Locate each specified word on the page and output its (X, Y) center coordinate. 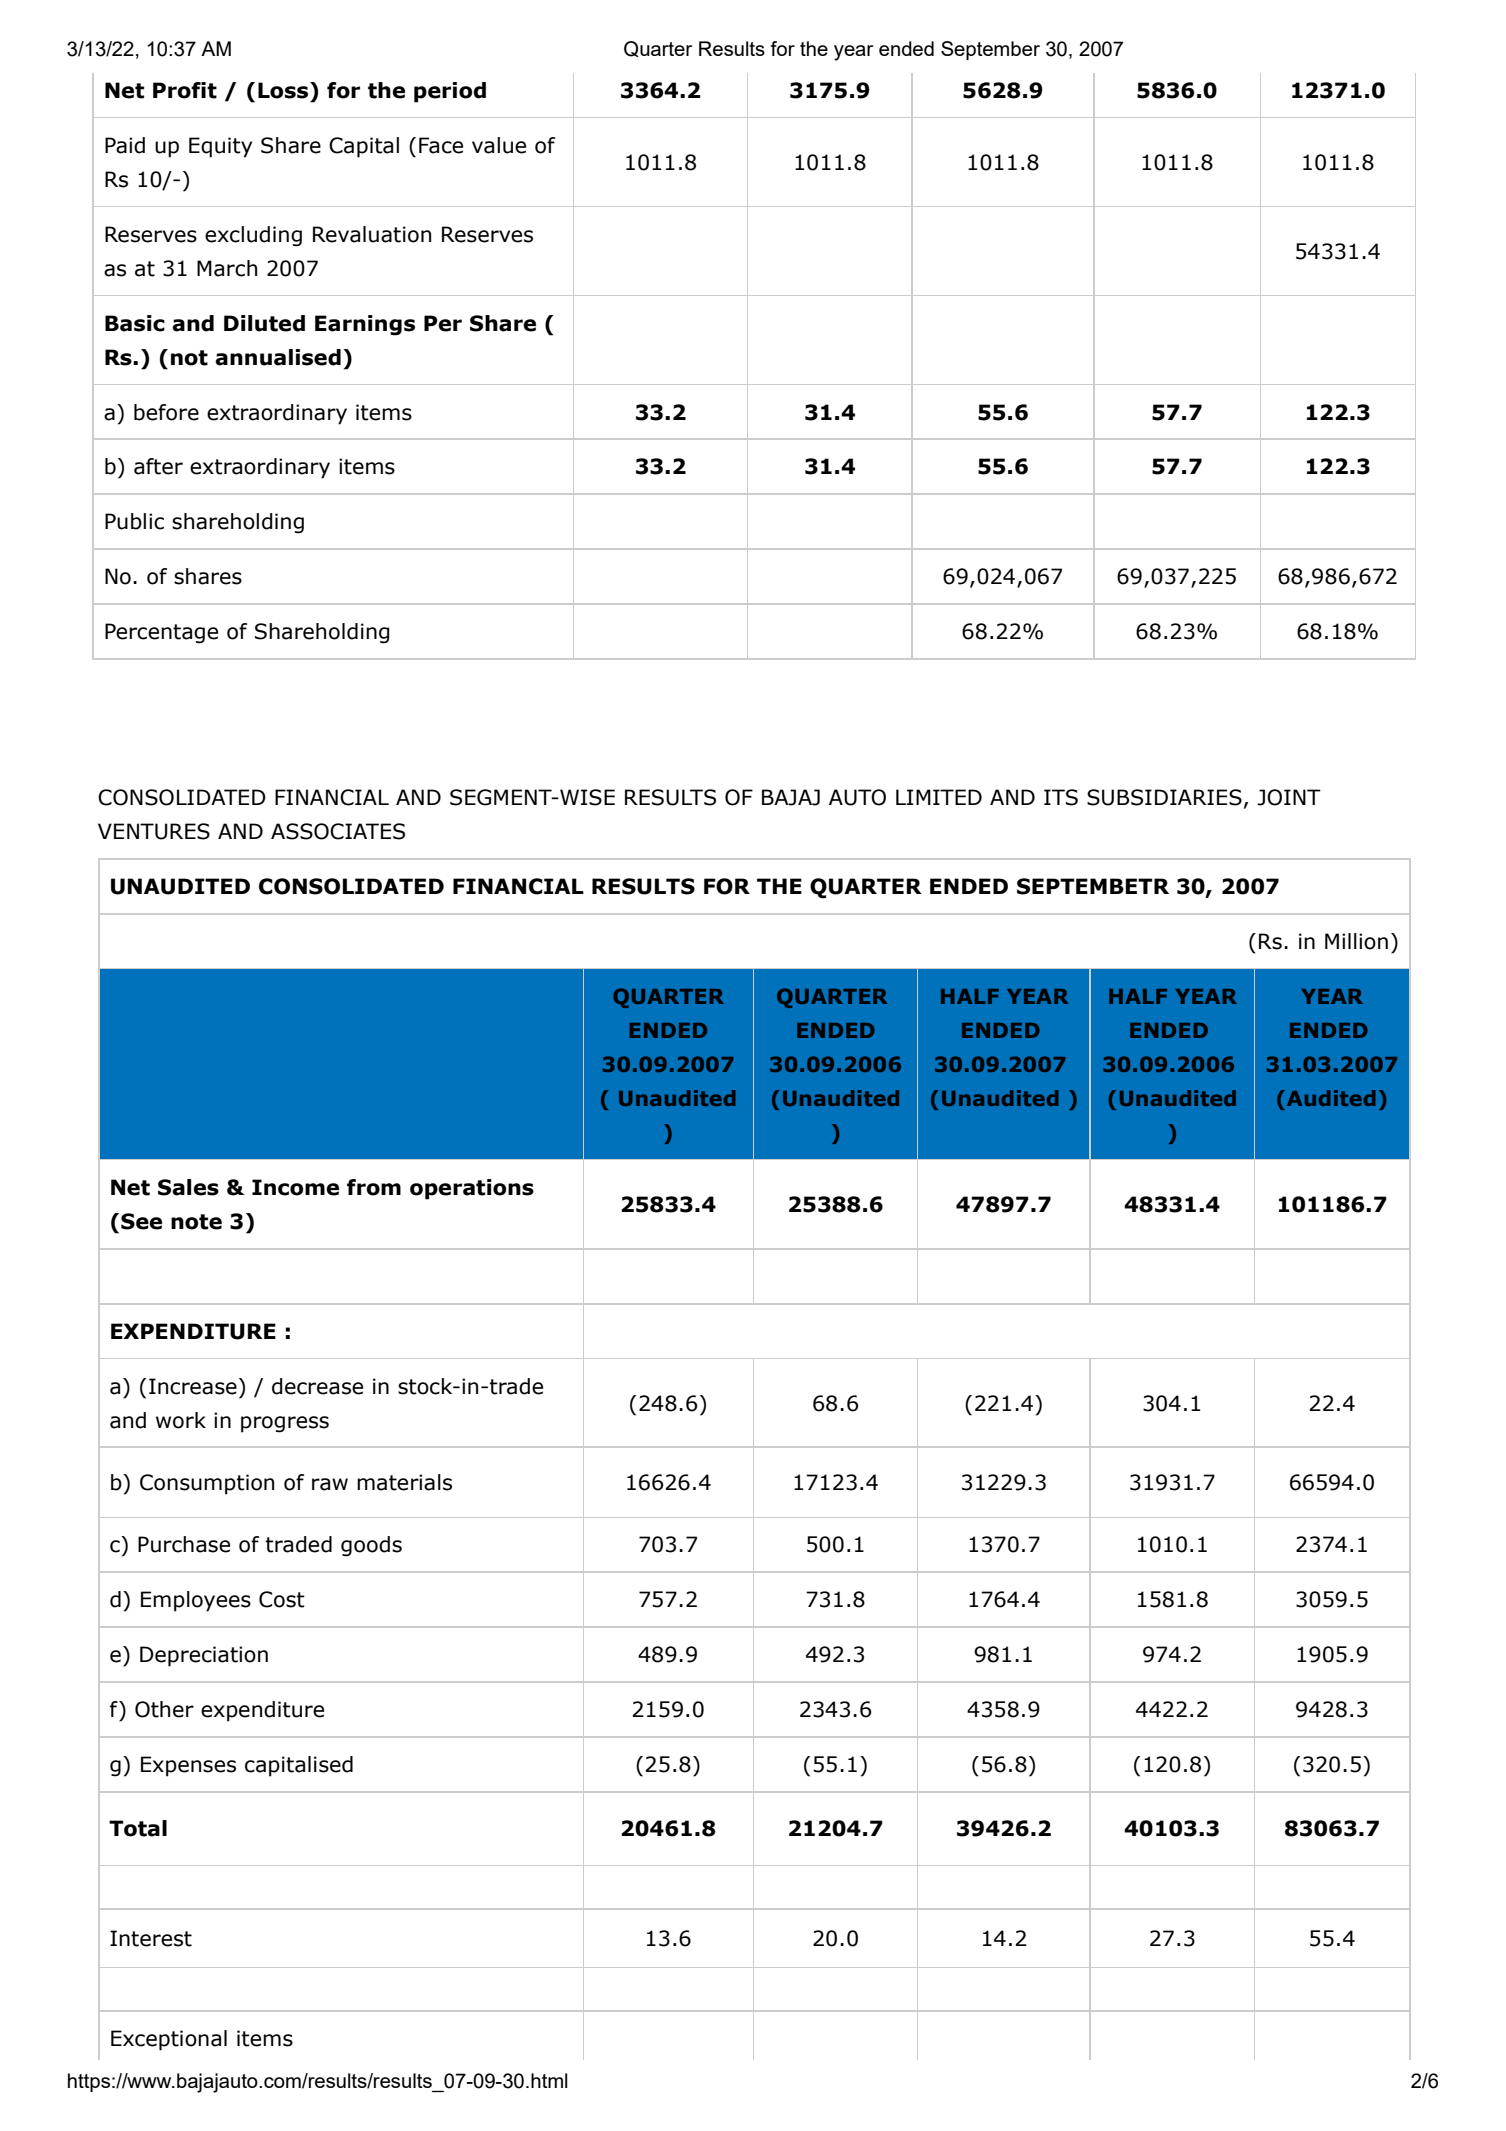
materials (404, 1482)
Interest (151, 1938)
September (990, 50)
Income (295, 1187)
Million (1356, 941)
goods (371, 1546)
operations (472, 1189)
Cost (282, 1599)
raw (330, 1484)
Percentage (161, 633)
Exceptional (169, 2040)
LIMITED (939, 797)
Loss (284, 90)
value (499, 145)
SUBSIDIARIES (1164, 797)
